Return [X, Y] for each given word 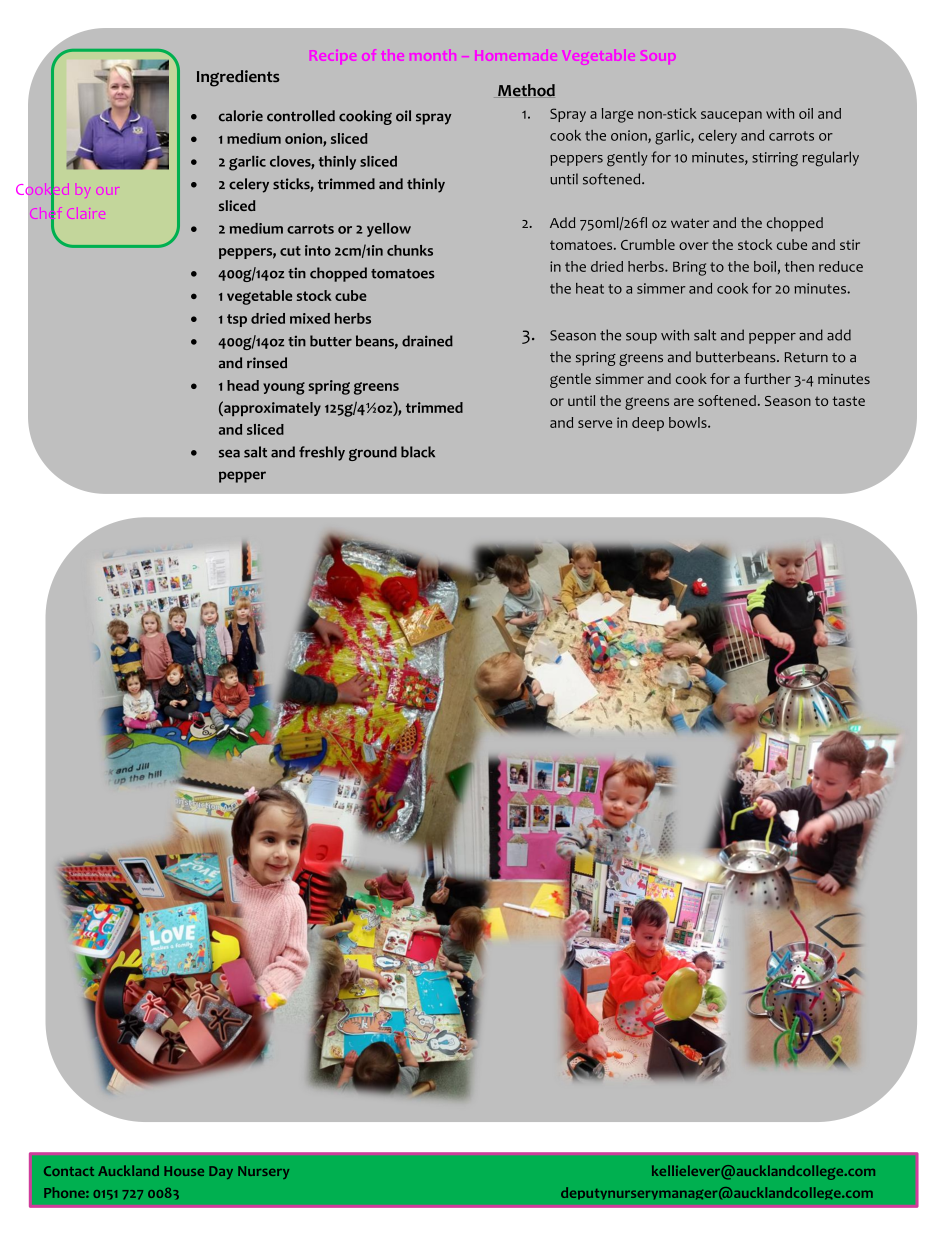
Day [221, 1172]
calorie [241, 116]
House [184, 1171]
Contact [69, 1171]
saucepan [731, 116]
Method [526, 90]
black [418, 452]
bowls [689, 422]
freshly [322, 453]
